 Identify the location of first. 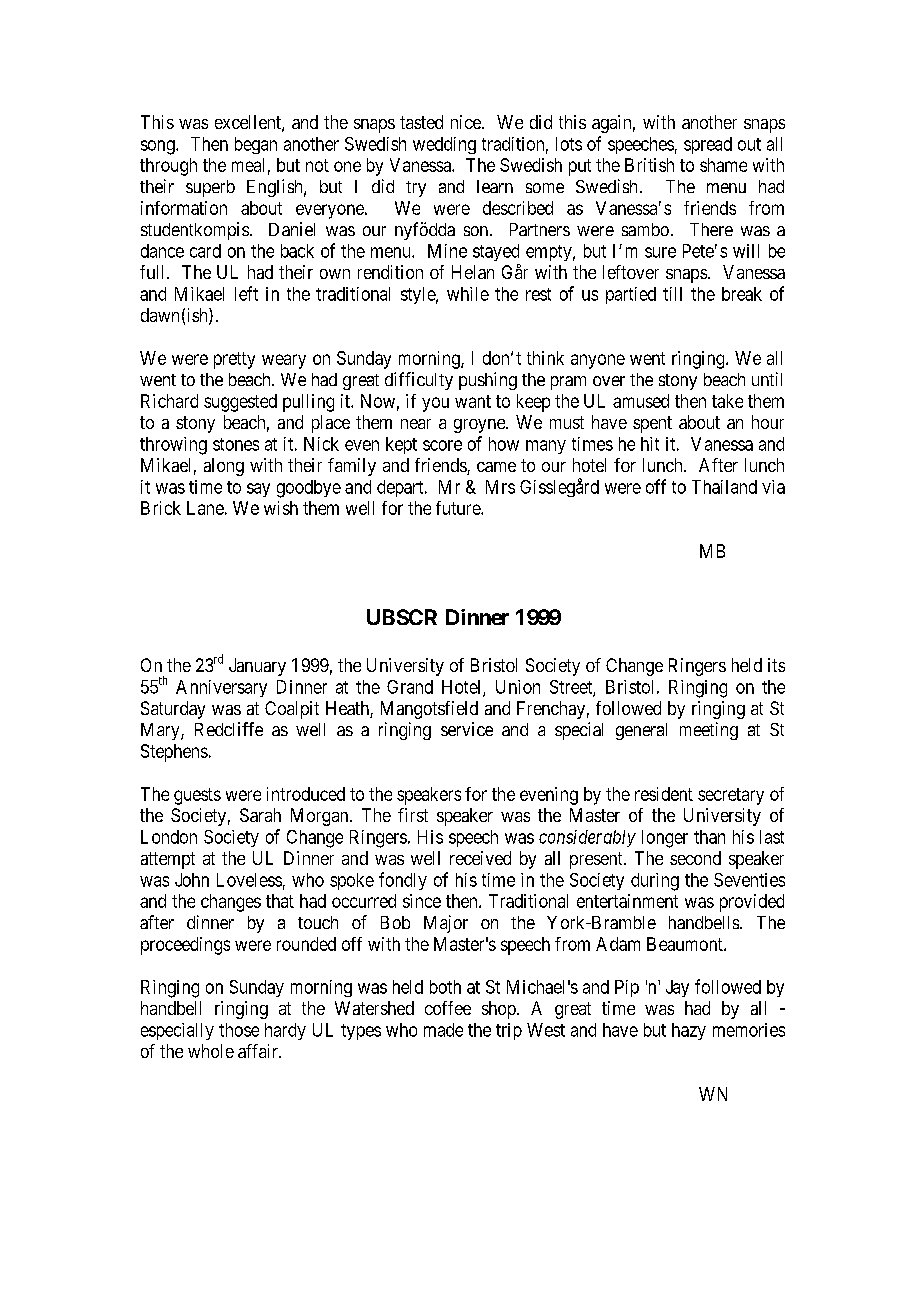
(413, 815).
